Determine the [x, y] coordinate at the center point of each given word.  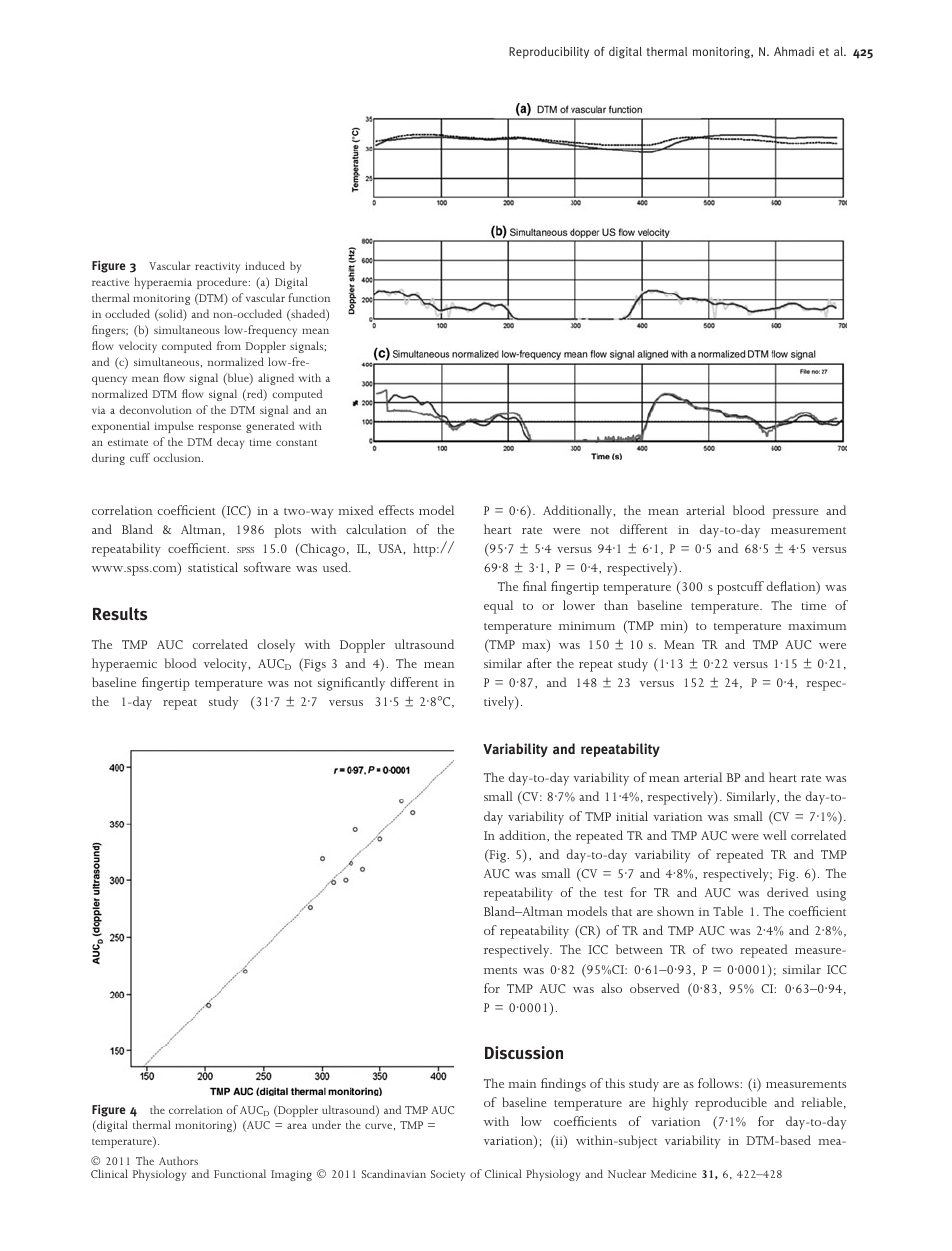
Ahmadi [794, 51]
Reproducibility [549, 53]
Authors [178, 1160]
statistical [213, 567]
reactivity [217, 267]
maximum [817, 625]
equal [498, 607]
